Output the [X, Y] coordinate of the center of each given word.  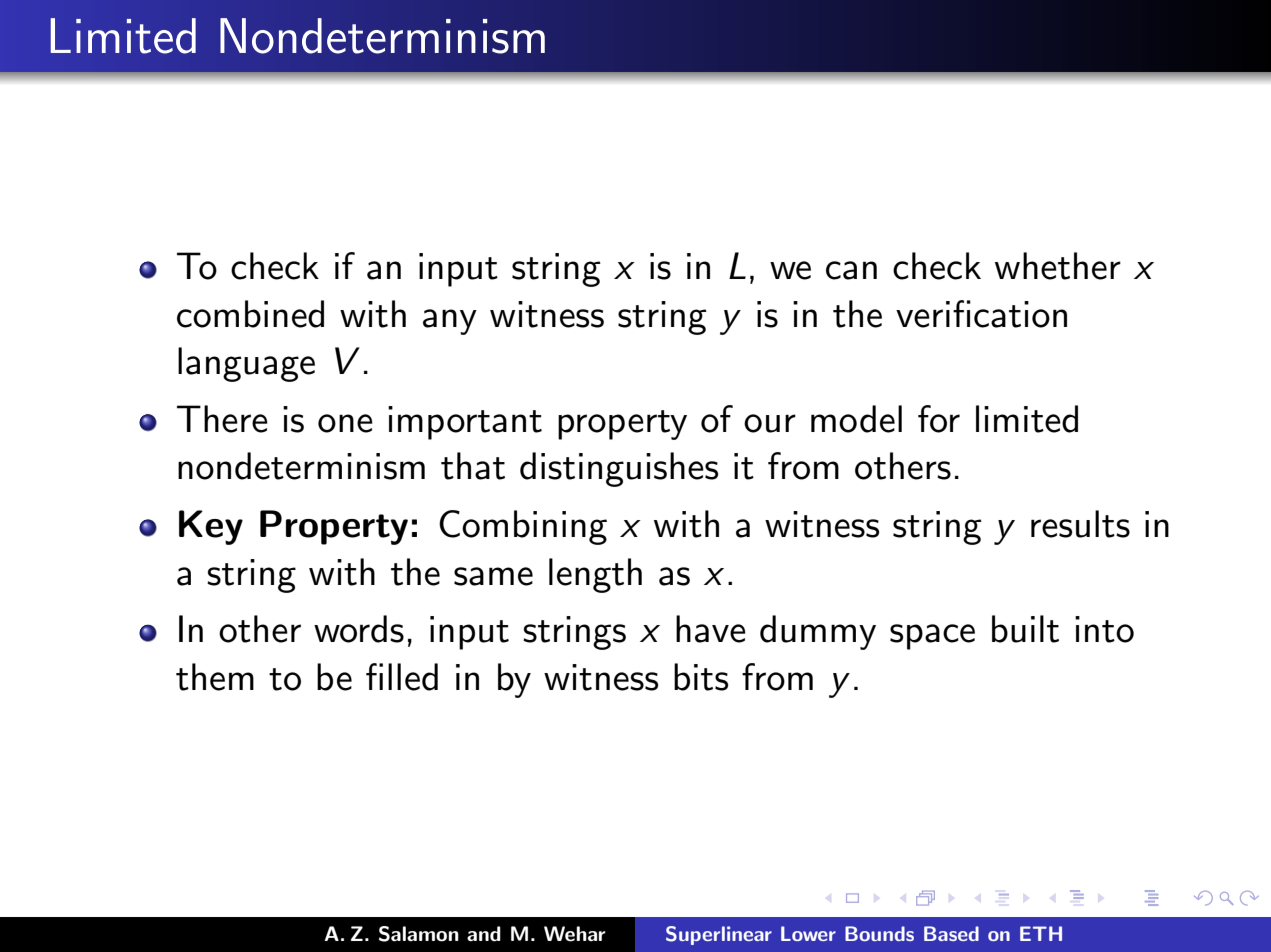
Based [951, 933]
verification [981, 314]
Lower [808, 933]
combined [250, 314]
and [484, 934]
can [851, 270]
